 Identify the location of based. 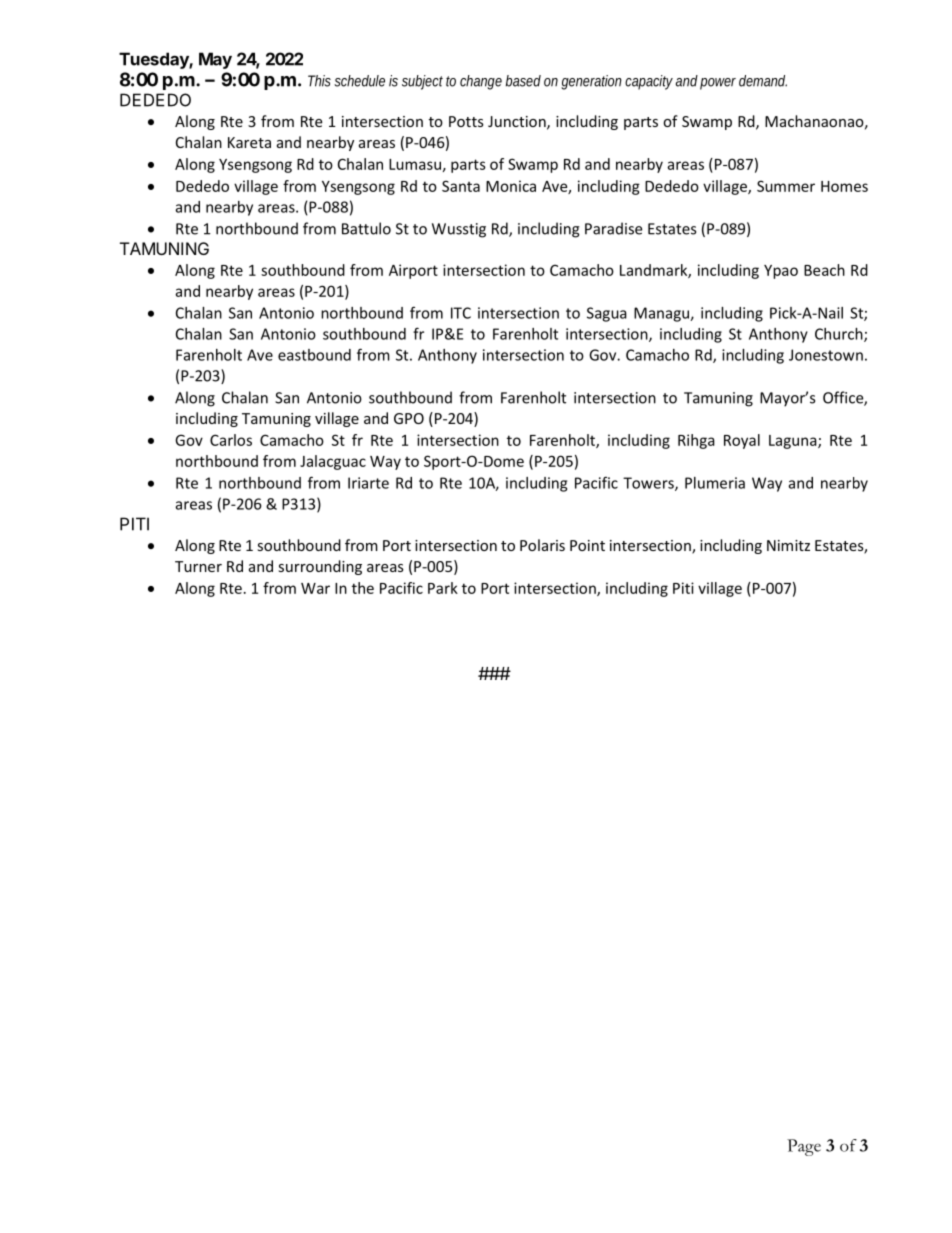
(523, 81).
